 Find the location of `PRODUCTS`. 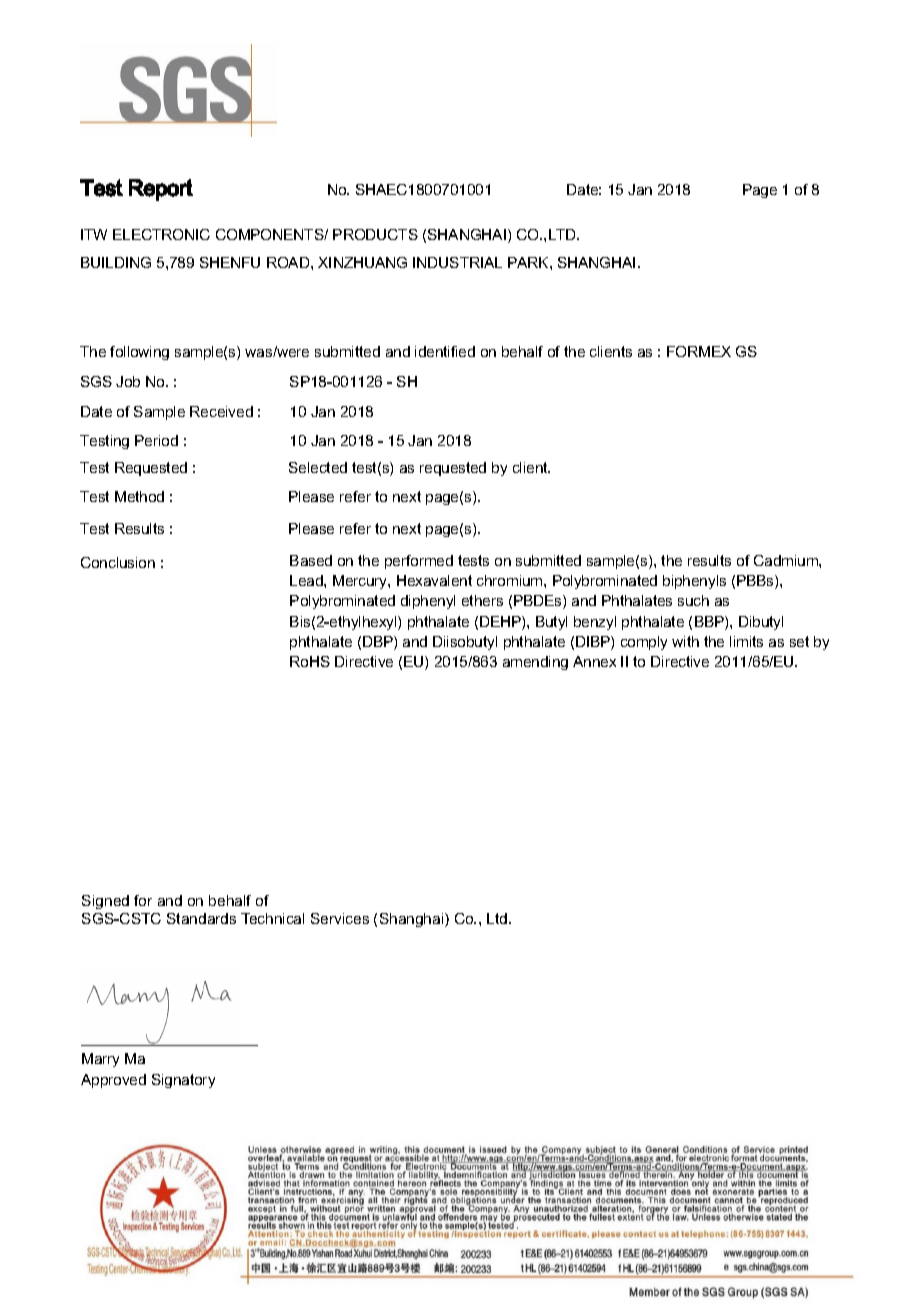

PRODUCTS is located at coordinates (375, 234).
